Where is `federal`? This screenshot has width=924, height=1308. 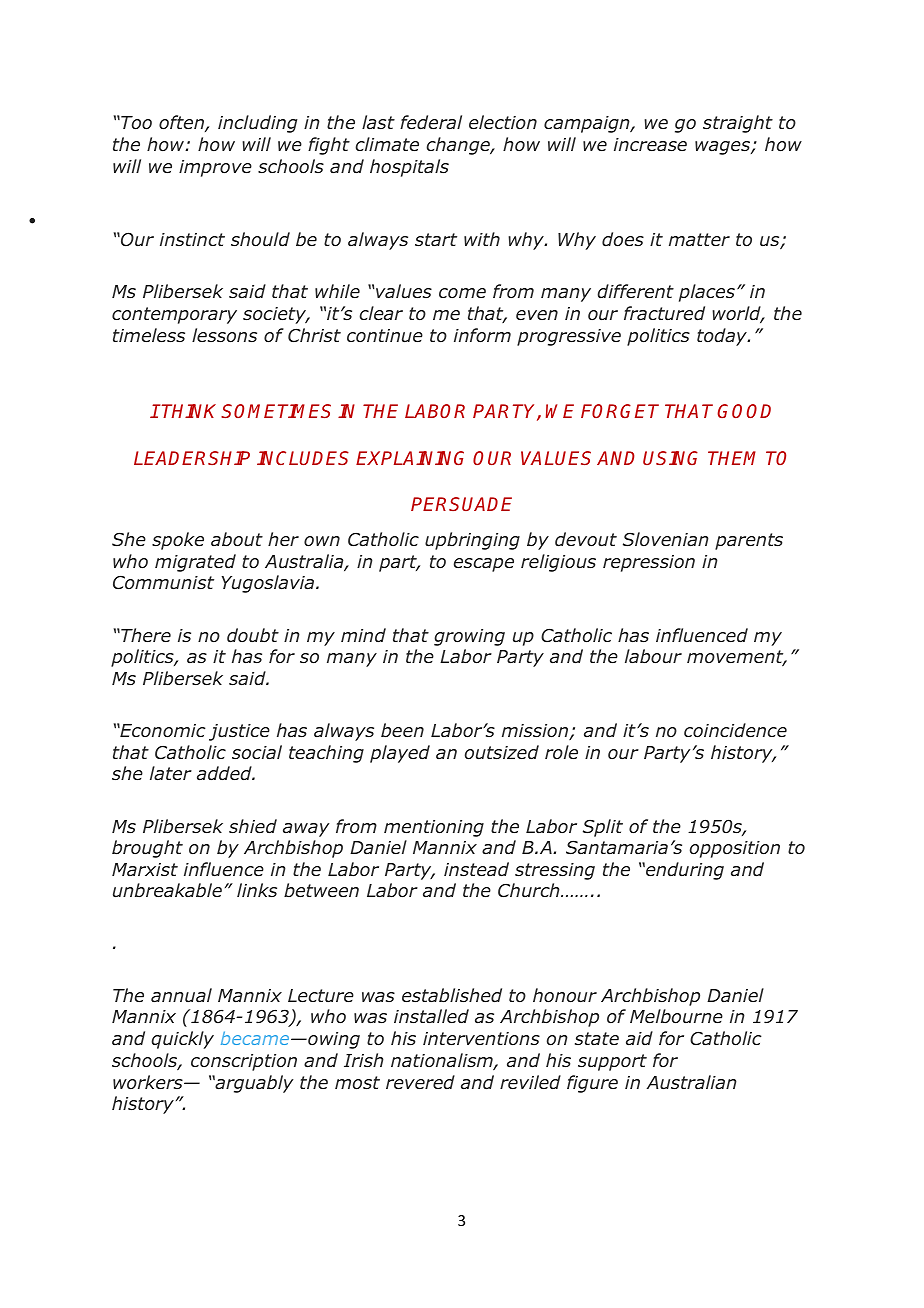 federal is located at coordinates (431, 122).
